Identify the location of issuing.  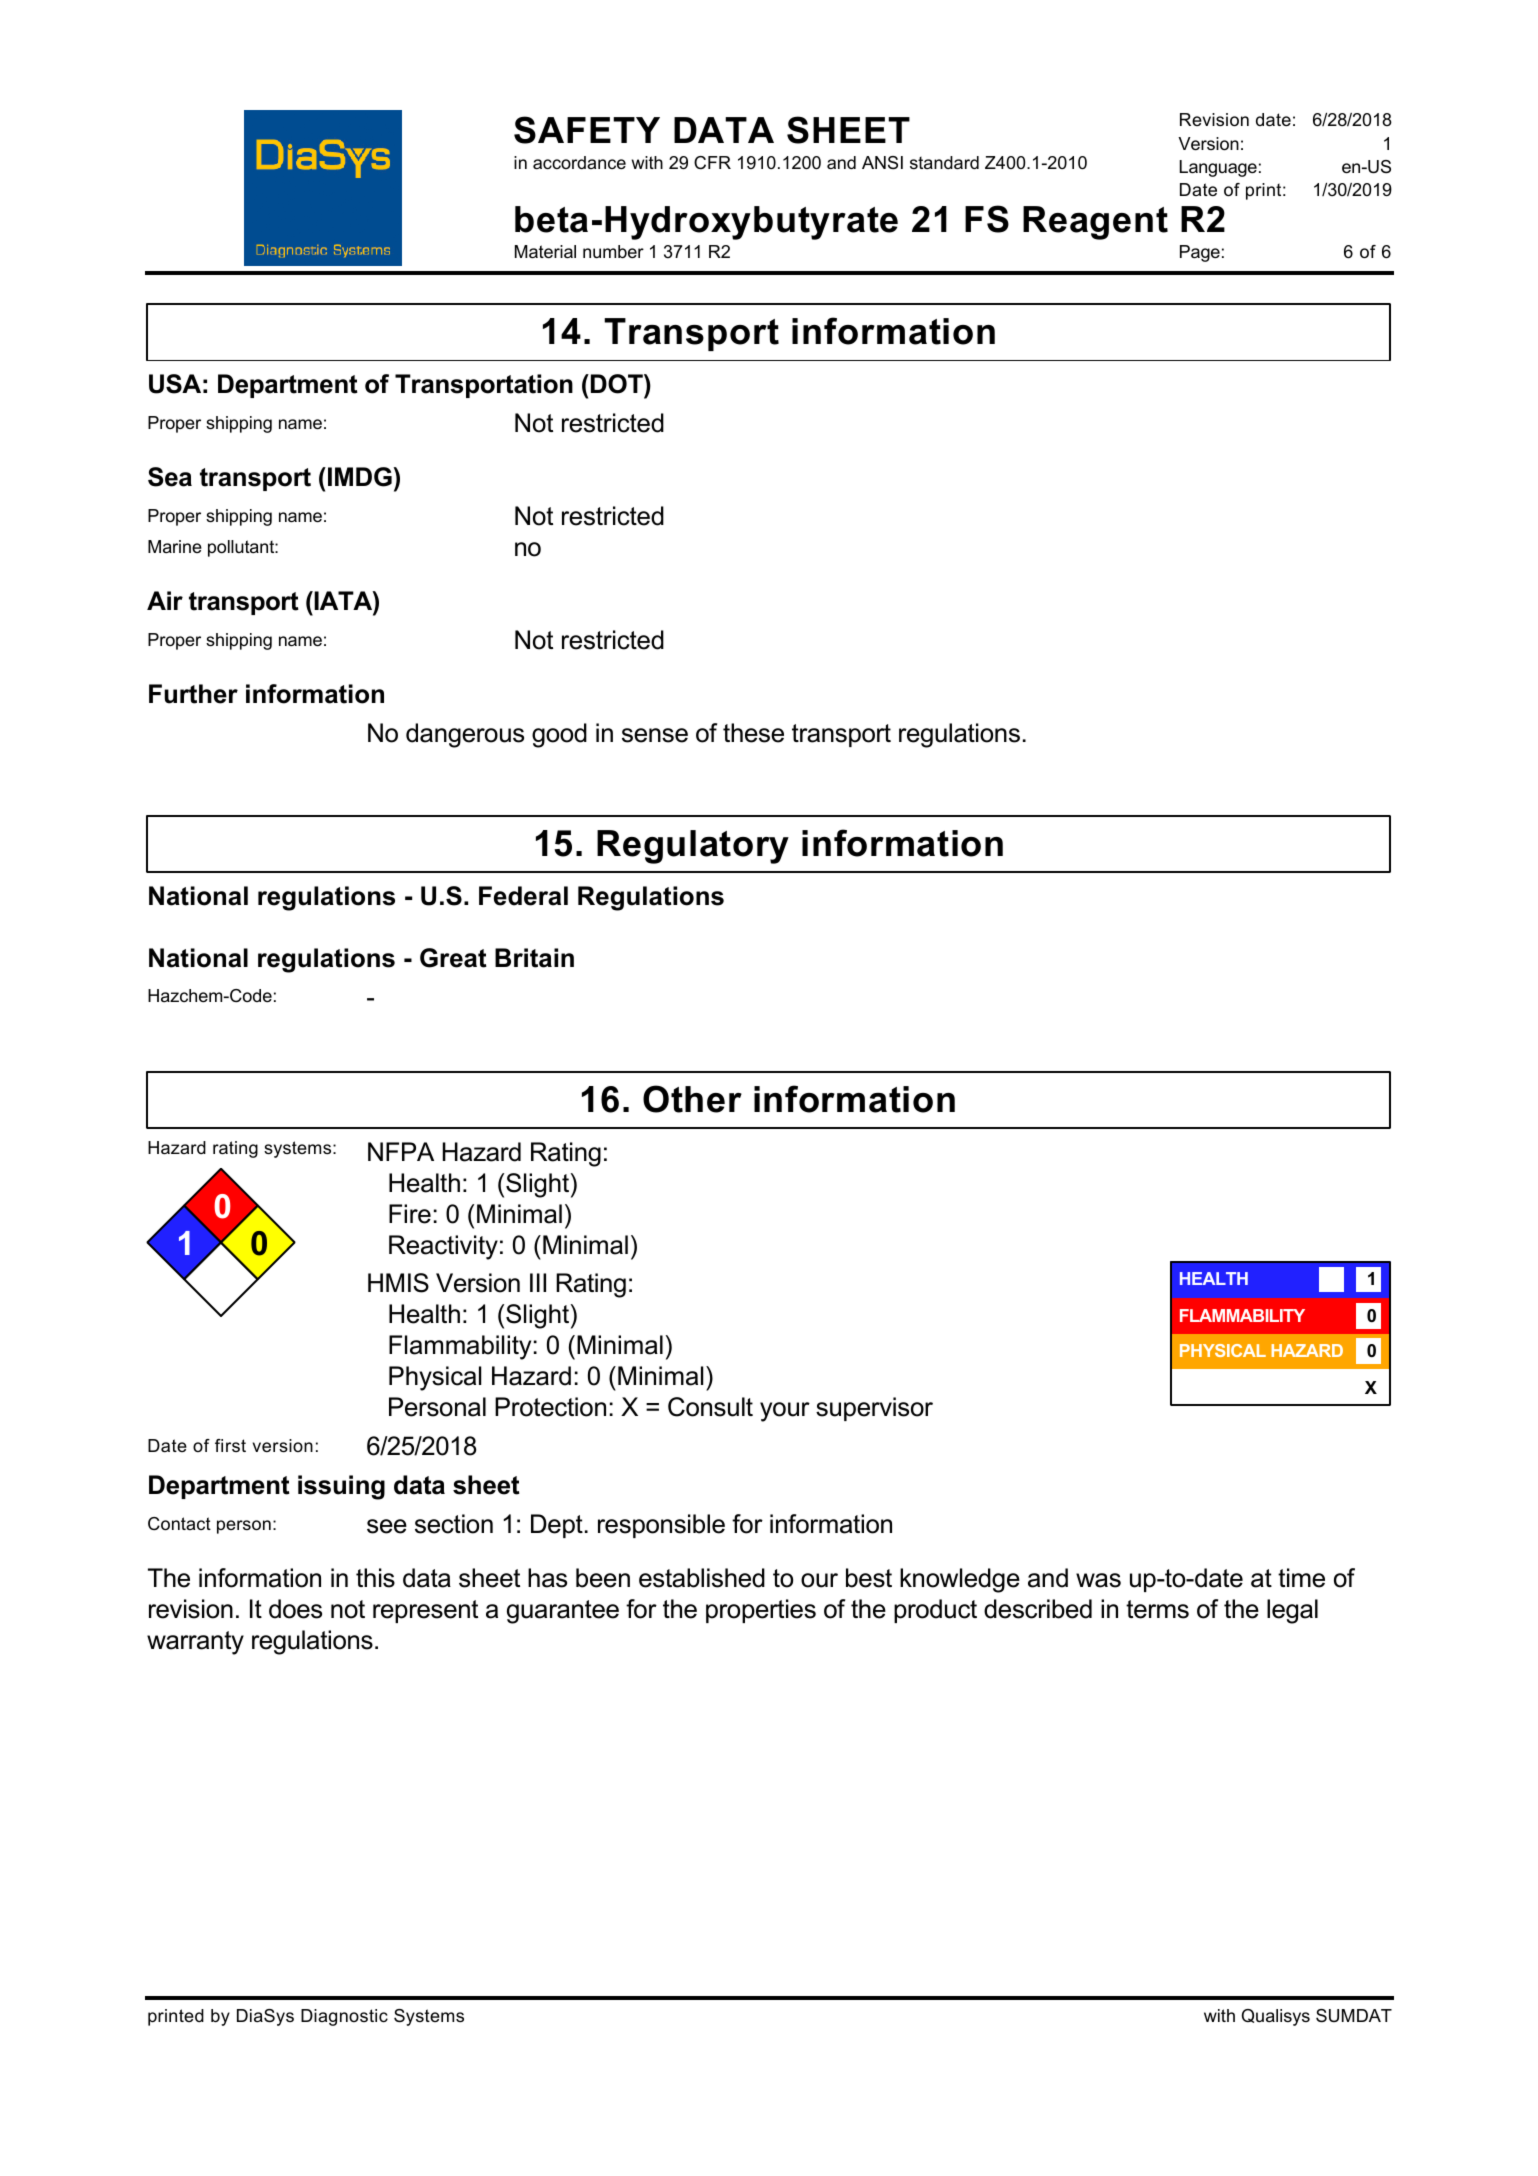
(341, 1487).
